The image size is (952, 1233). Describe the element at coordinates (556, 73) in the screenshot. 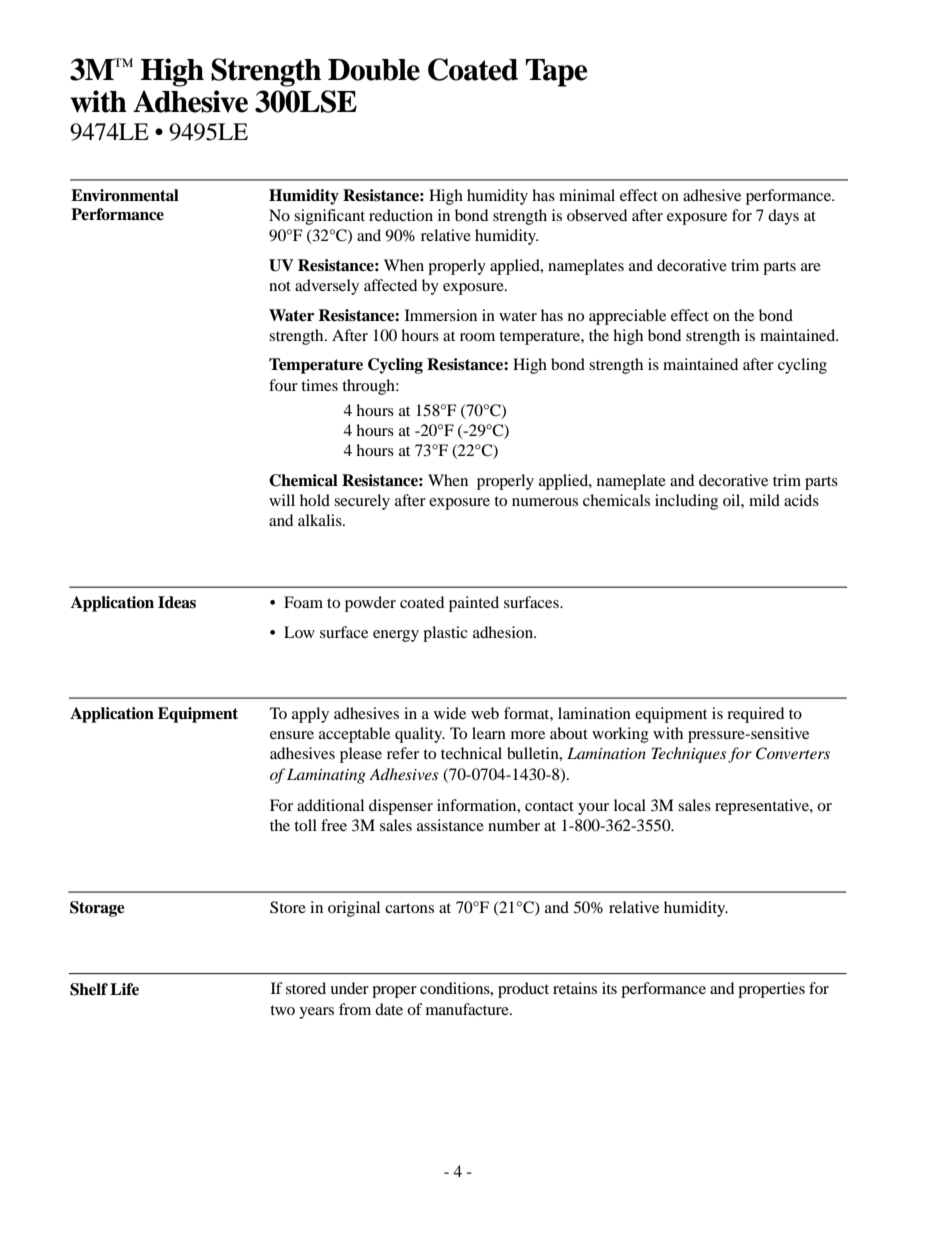

I see `Tape` at that location.
